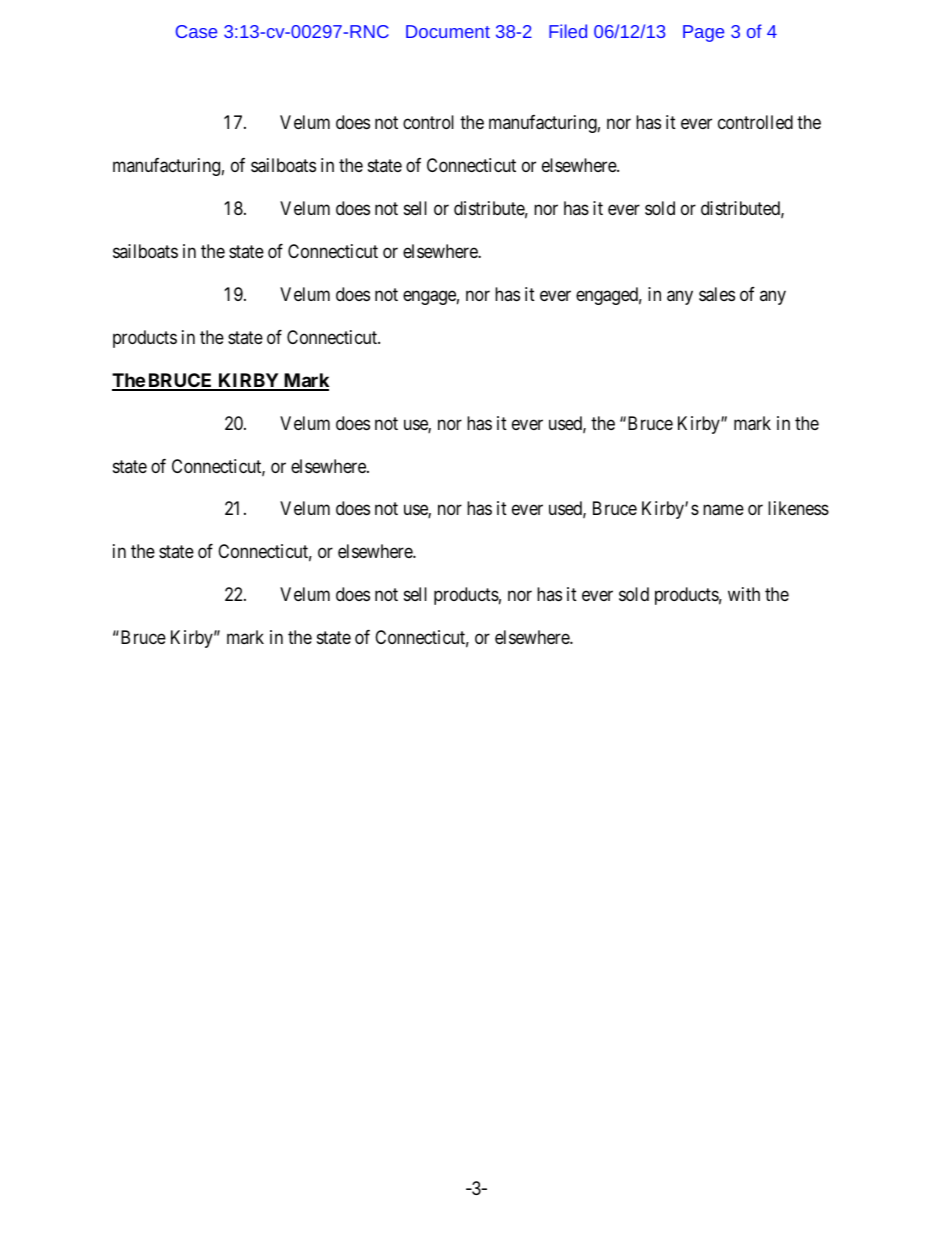 The height and width of the image is (1233, 952). What do you see at coordinates (717, 294) in the image?
I see `sales` at bounding box center [717, 294].
